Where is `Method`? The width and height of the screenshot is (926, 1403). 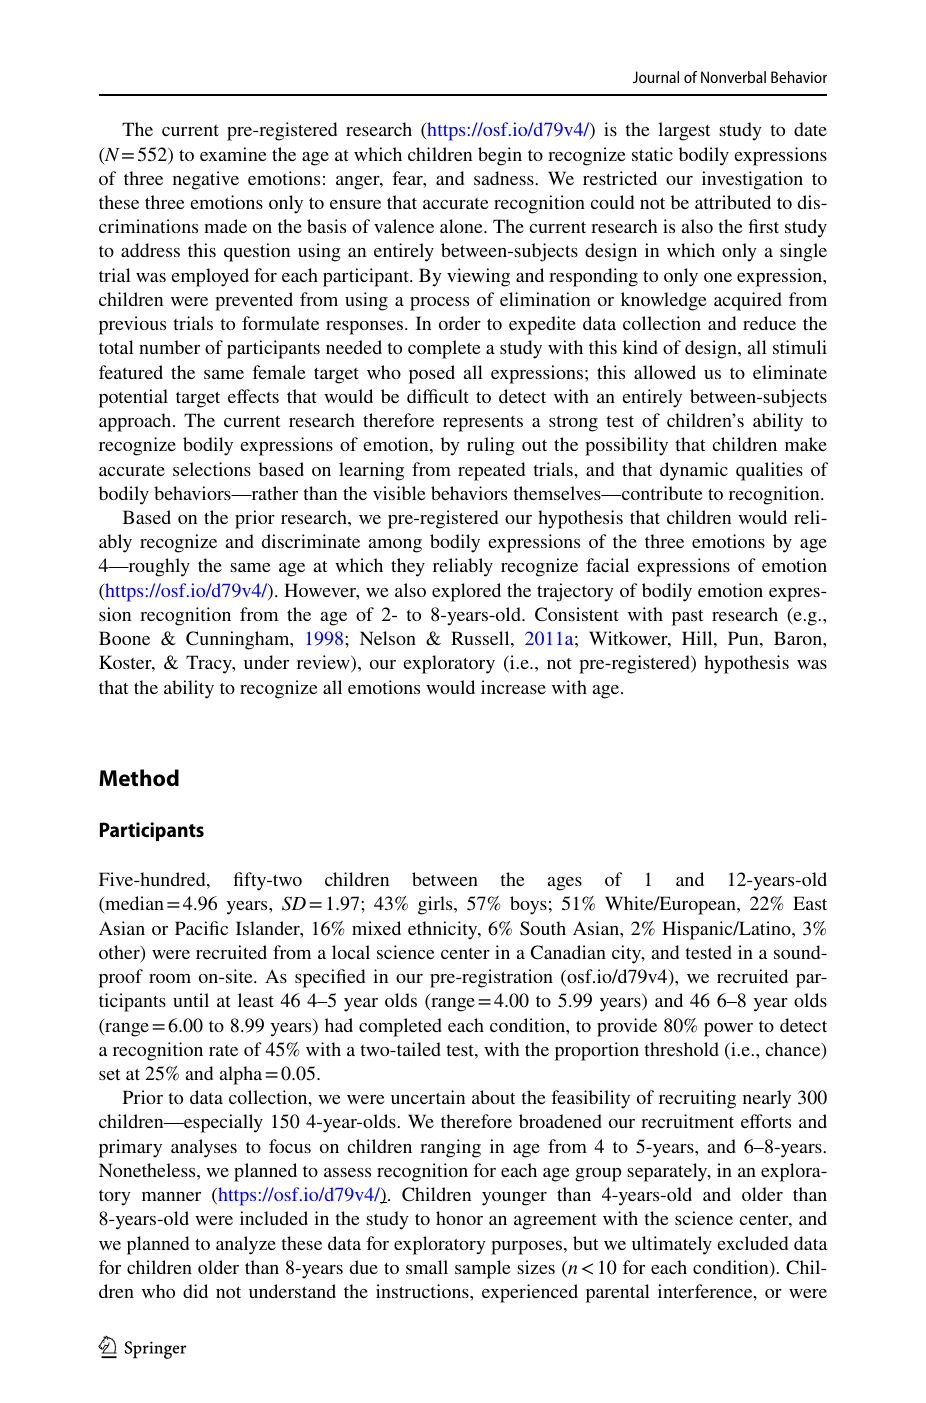 Method is located at coordinates (139, 778).
